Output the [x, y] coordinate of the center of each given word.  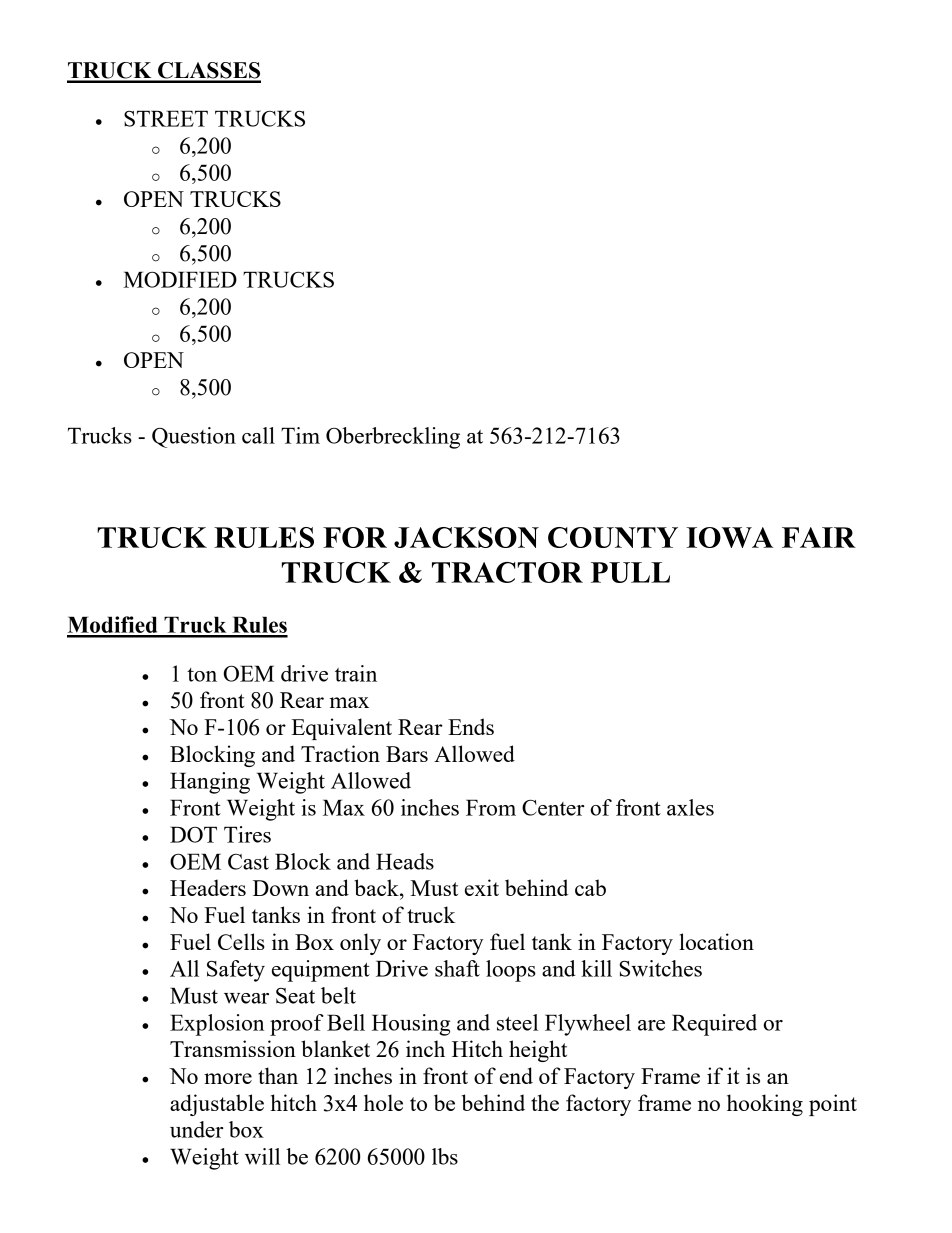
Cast [248, 862]
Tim [300, 435]
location [716, 941]
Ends [471, 726]
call [258, 435]
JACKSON [466, 537]
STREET [166, 118]
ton [202, 675]
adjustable [217, 1105]
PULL [630, 572]
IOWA [730, 537]
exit [482, 887]
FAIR [819, 537]
